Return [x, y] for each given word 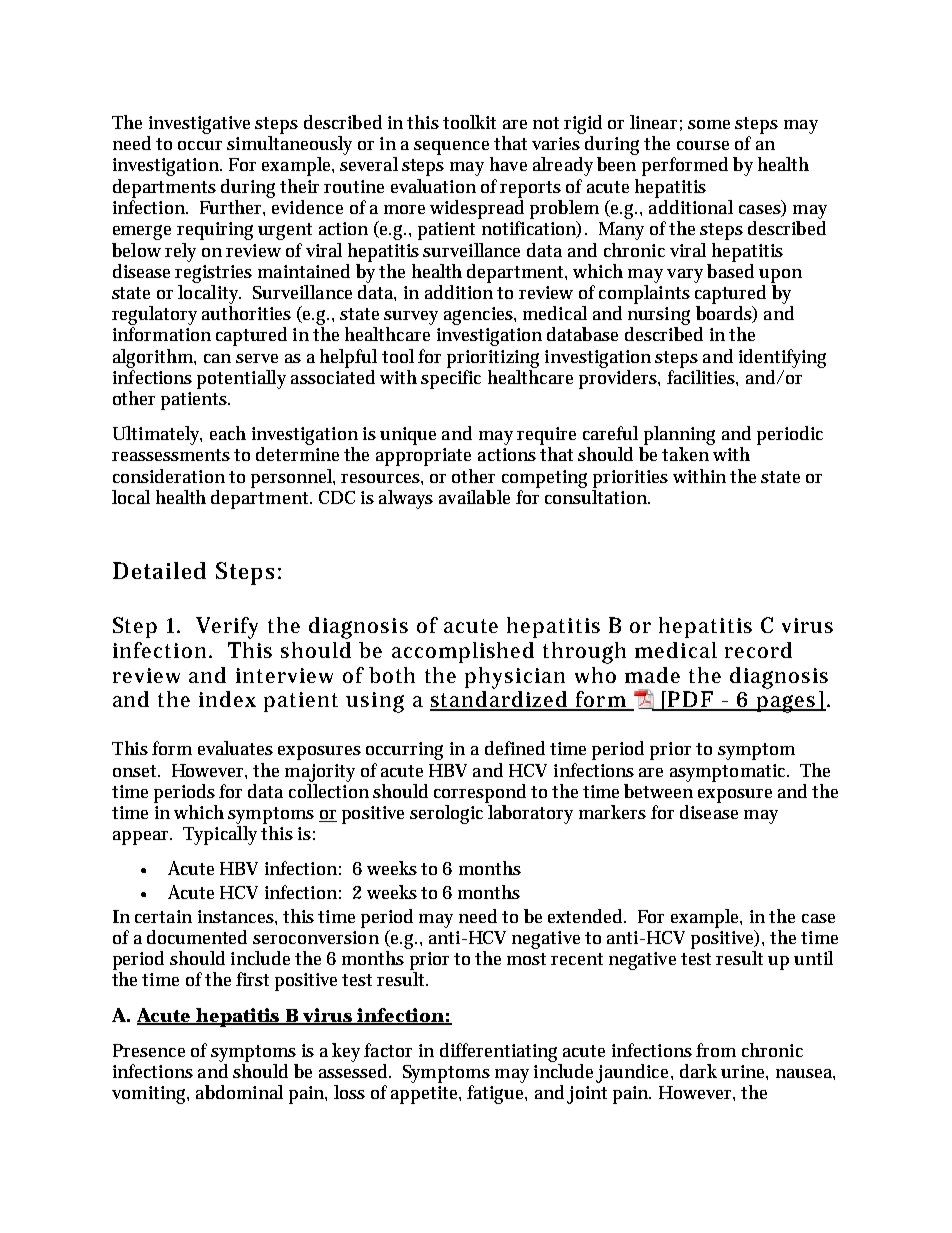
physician [515, 678]
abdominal [239, 1092]
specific [451, 378]
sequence [451, 148]
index [227, 699]
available [474, 497]
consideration [169, 476]
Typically [220, 835]
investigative [199, 125]
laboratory [530, 814]
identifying [782, 358]
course [703, 145]
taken [685, 454]
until [813, 958]
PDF [690, 700]
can [217, 358]
